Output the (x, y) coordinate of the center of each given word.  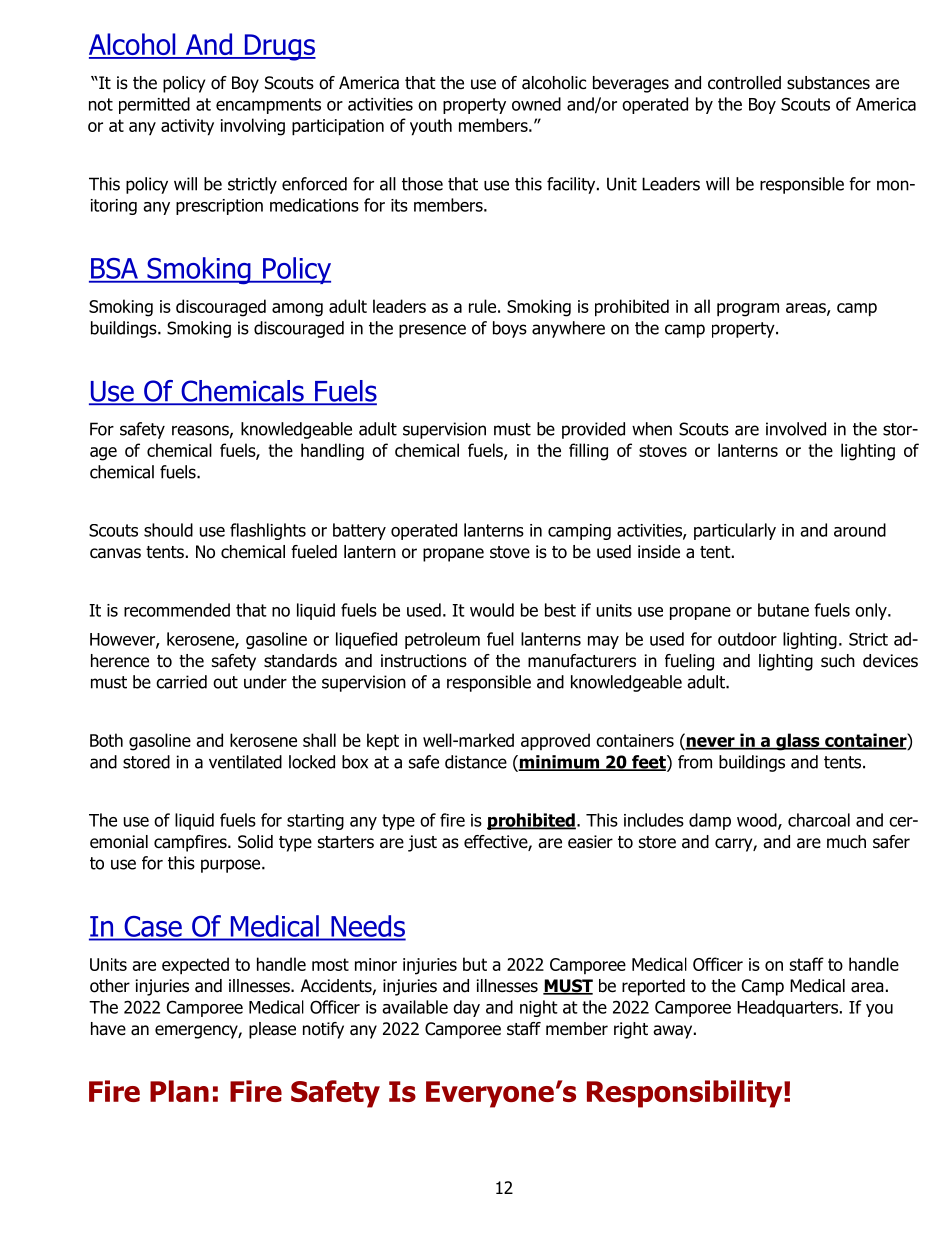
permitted (154, 105)
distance (476, 762)
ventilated (245, 762)
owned (536, 104)
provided (593, 430)
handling (332, 452)
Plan (179, 1091)
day (466, 1008)
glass (798, 742)
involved (796, 429)
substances (828, 83)
